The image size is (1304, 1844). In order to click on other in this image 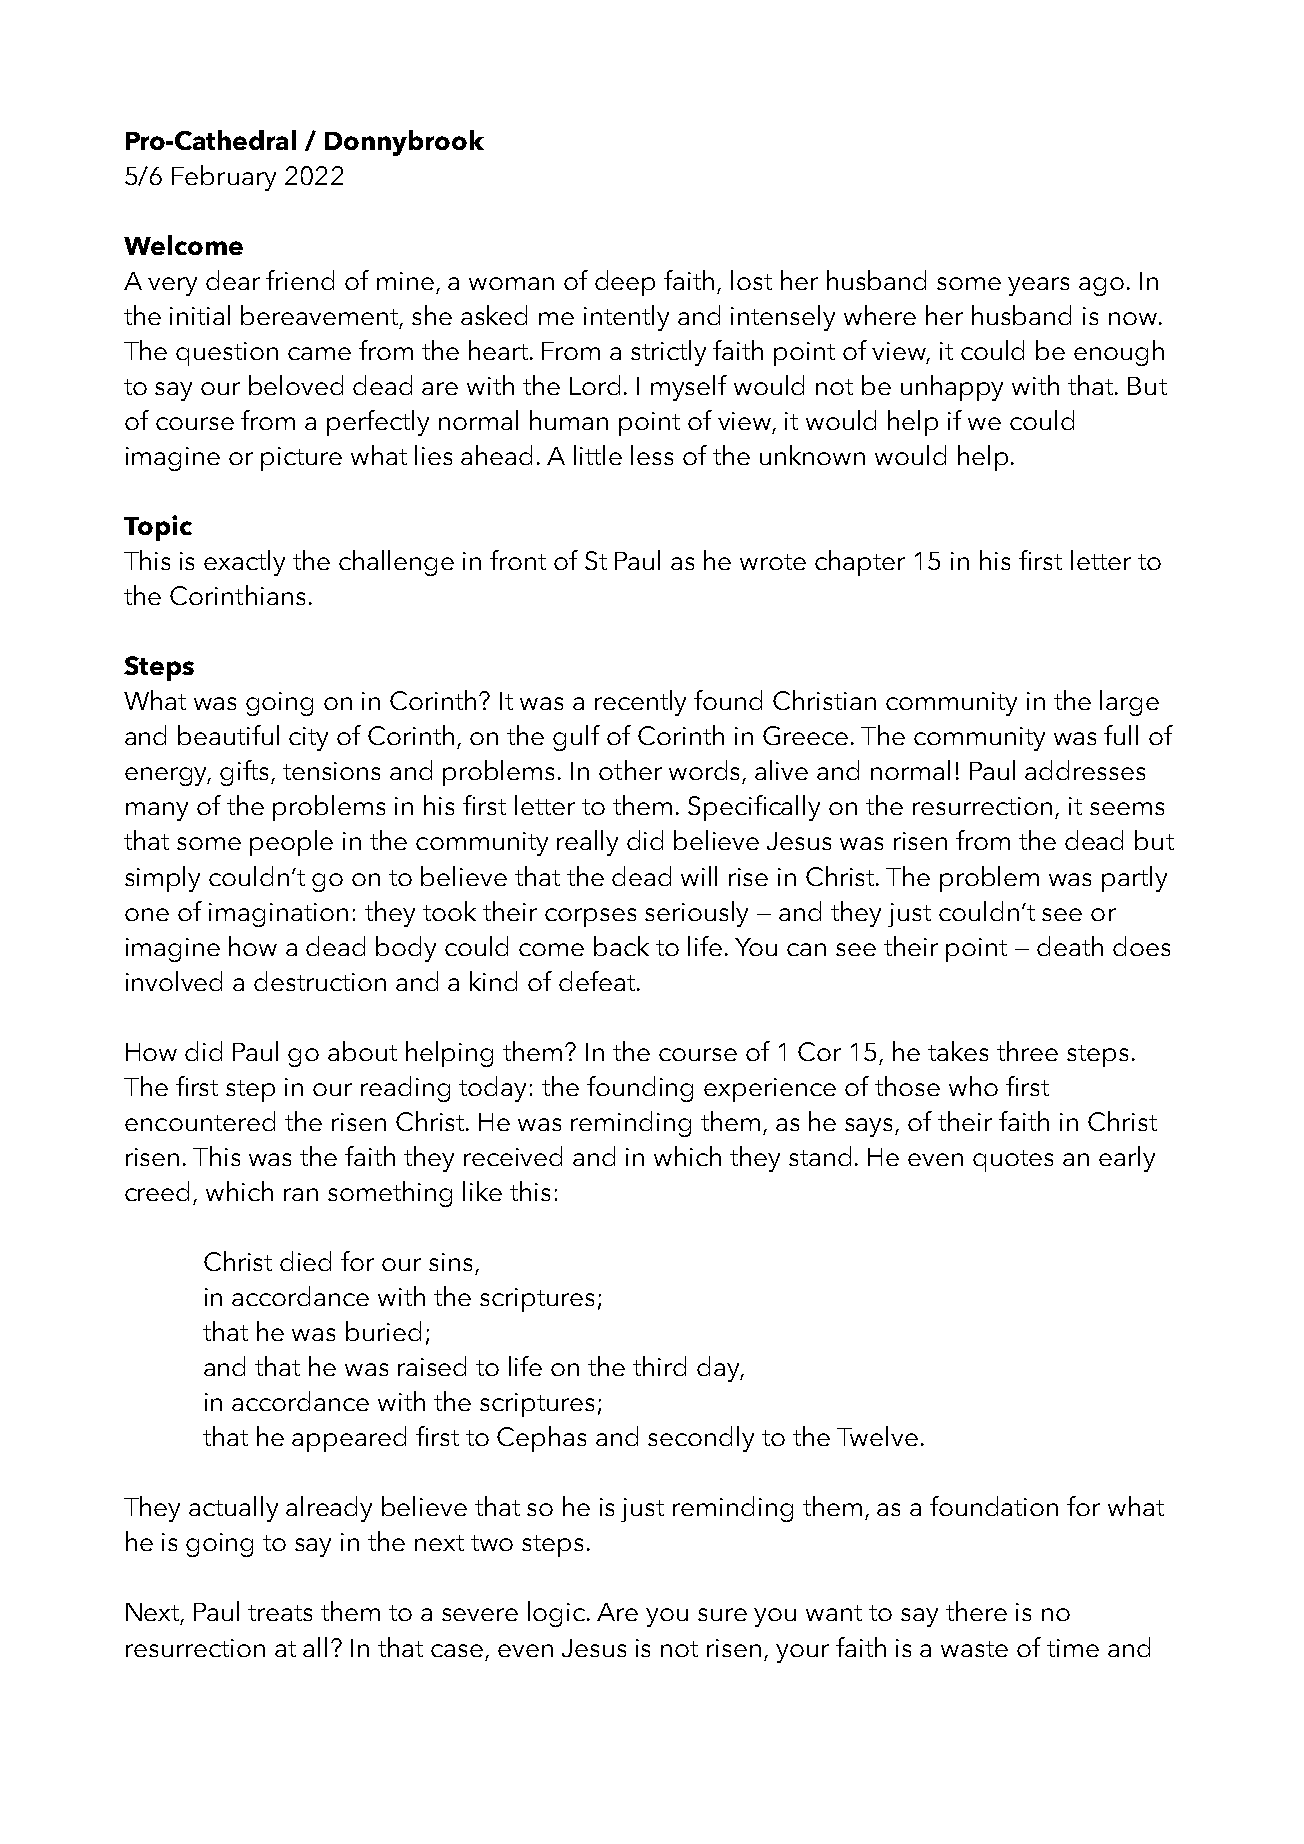, I will do `click(630, 770)`.
